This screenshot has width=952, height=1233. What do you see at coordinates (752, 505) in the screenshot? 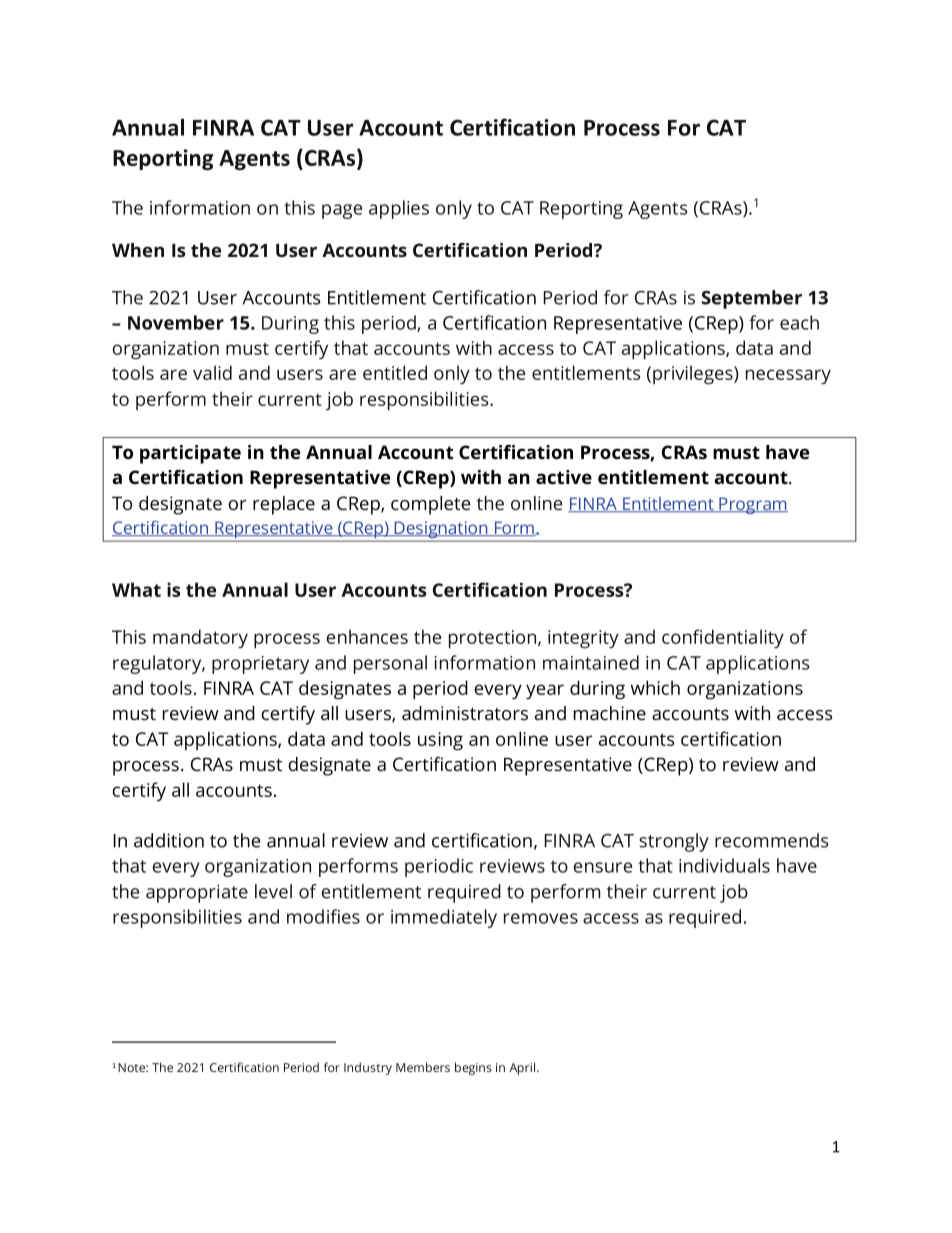
I see `Program` at bounding box center [752, 505].
